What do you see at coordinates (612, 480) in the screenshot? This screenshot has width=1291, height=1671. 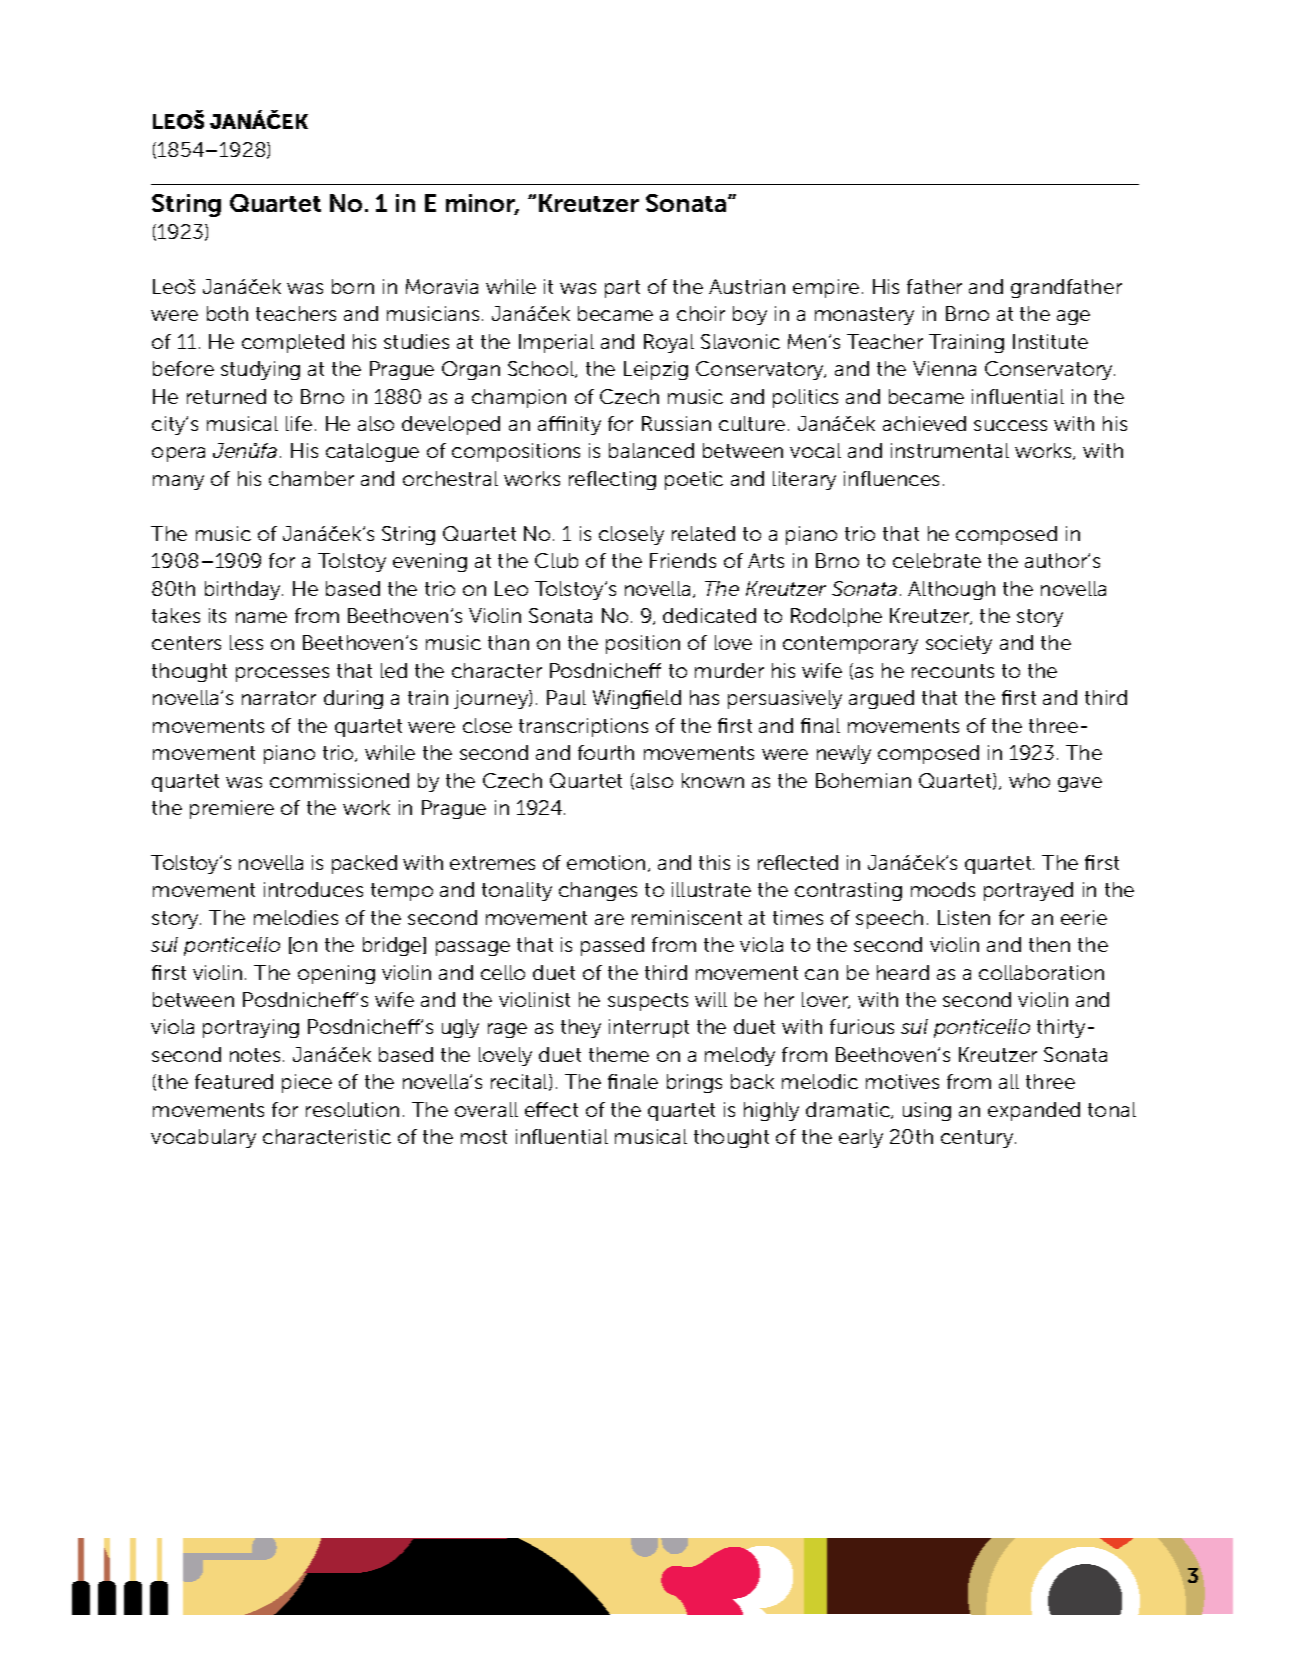 I see `reflecting` at bounding box center [612, 480].
